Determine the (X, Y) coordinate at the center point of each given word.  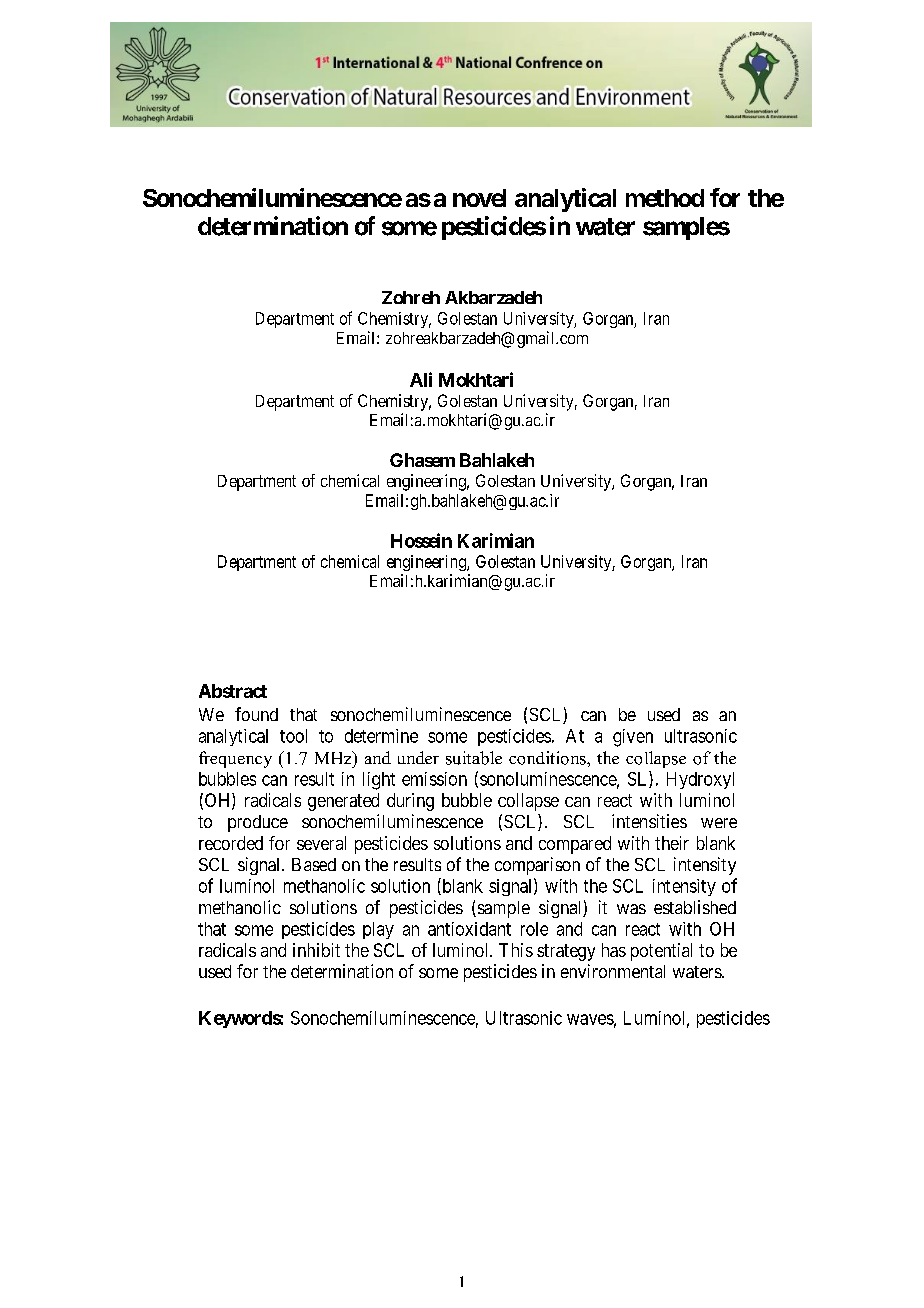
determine (381, 736)
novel (479, 198)
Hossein (421, 540)
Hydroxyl (700, 780)
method (665, 198)
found (256, 714)
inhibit (316, 950)
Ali (421, 379)
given (633, 738)
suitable (474, 758)
